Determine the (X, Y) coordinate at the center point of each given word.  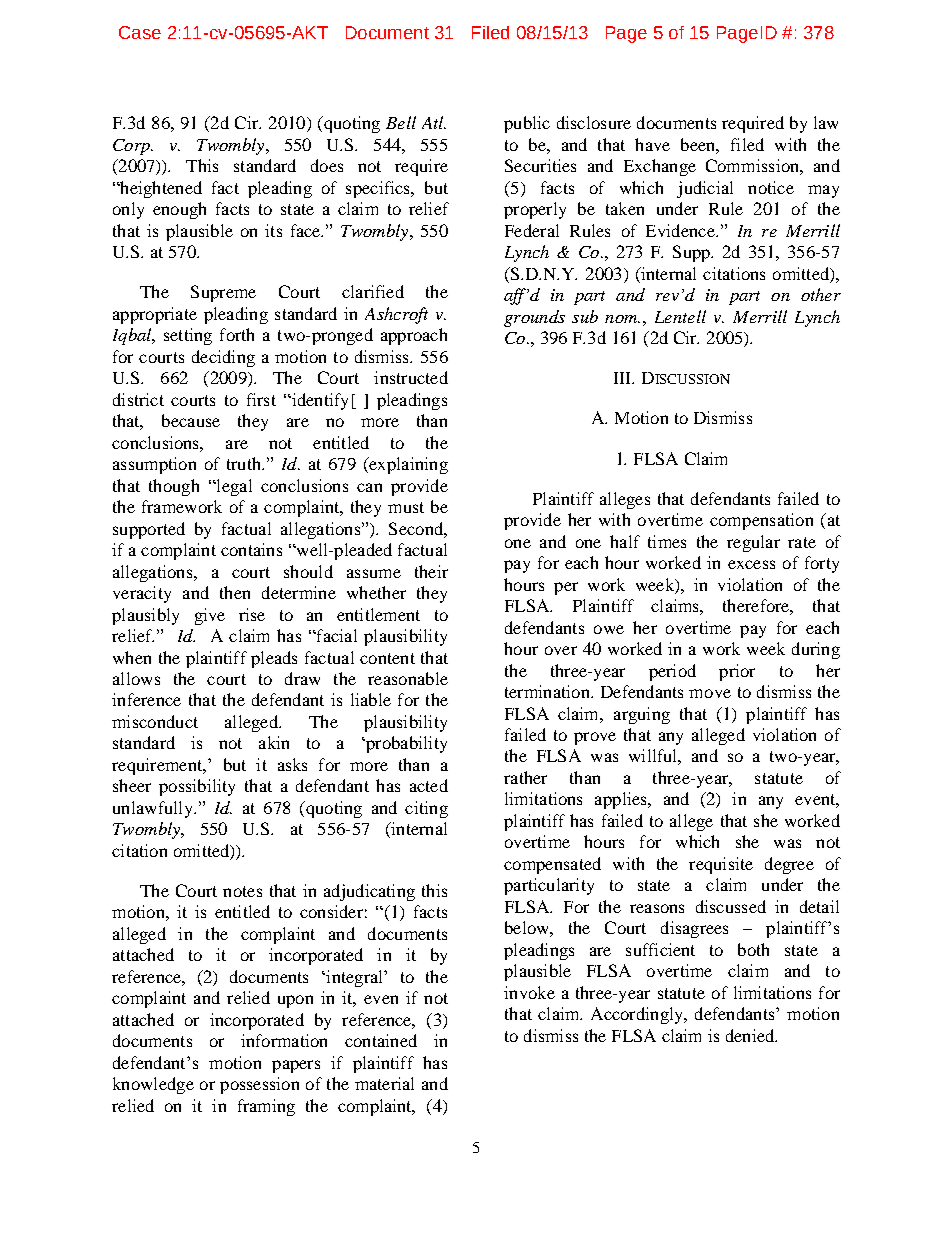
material (384, 1083)
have (652, 144)
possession (259, 1085)
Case (140, 32)
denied (751, 1035)
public (527, 124)
